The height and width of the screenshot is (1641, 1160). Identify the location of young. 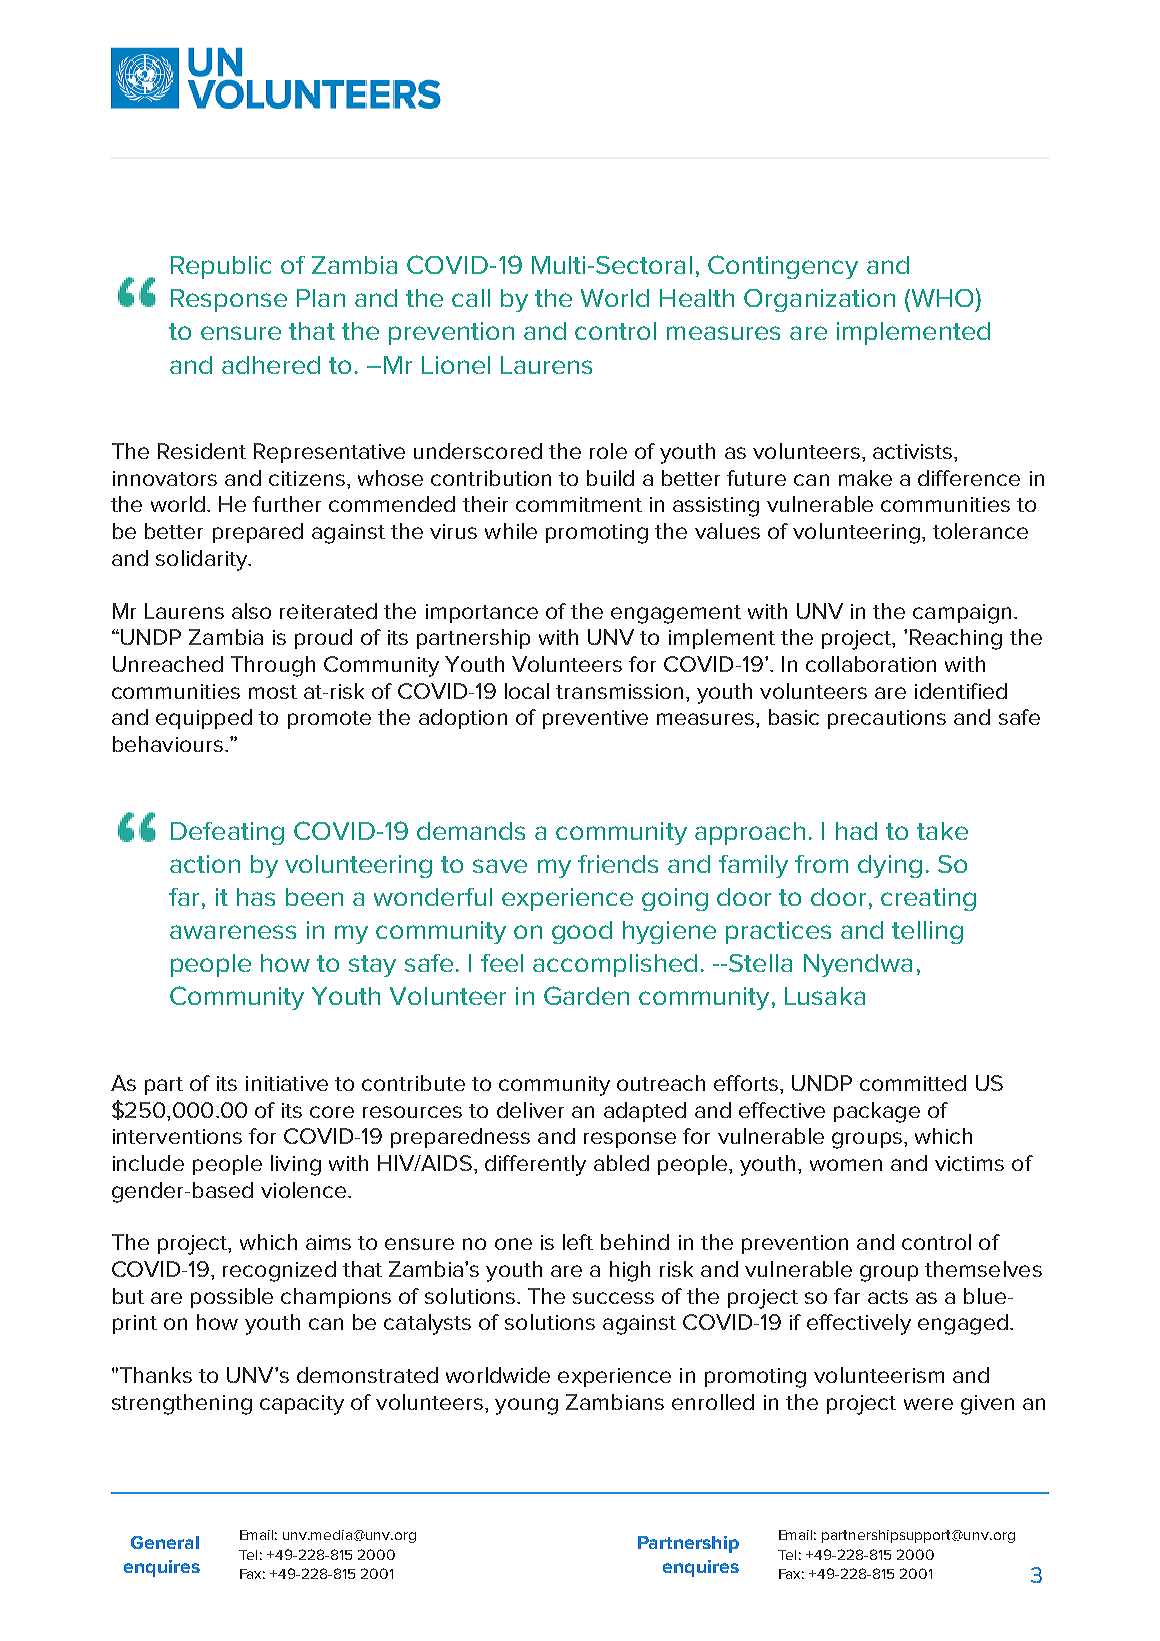
(526, 1406).
